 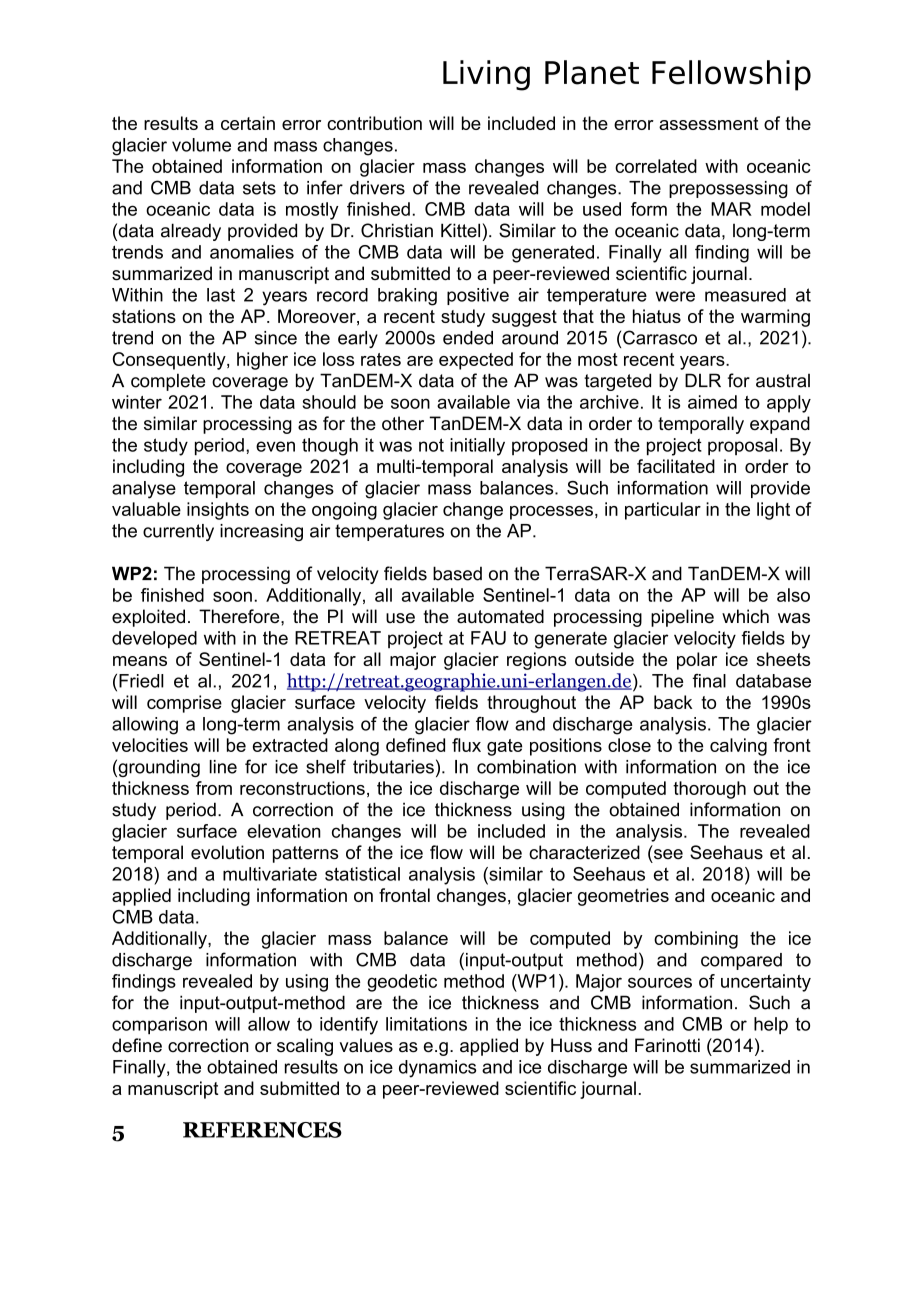 I want to click on which, so click(x=745, y=616).
